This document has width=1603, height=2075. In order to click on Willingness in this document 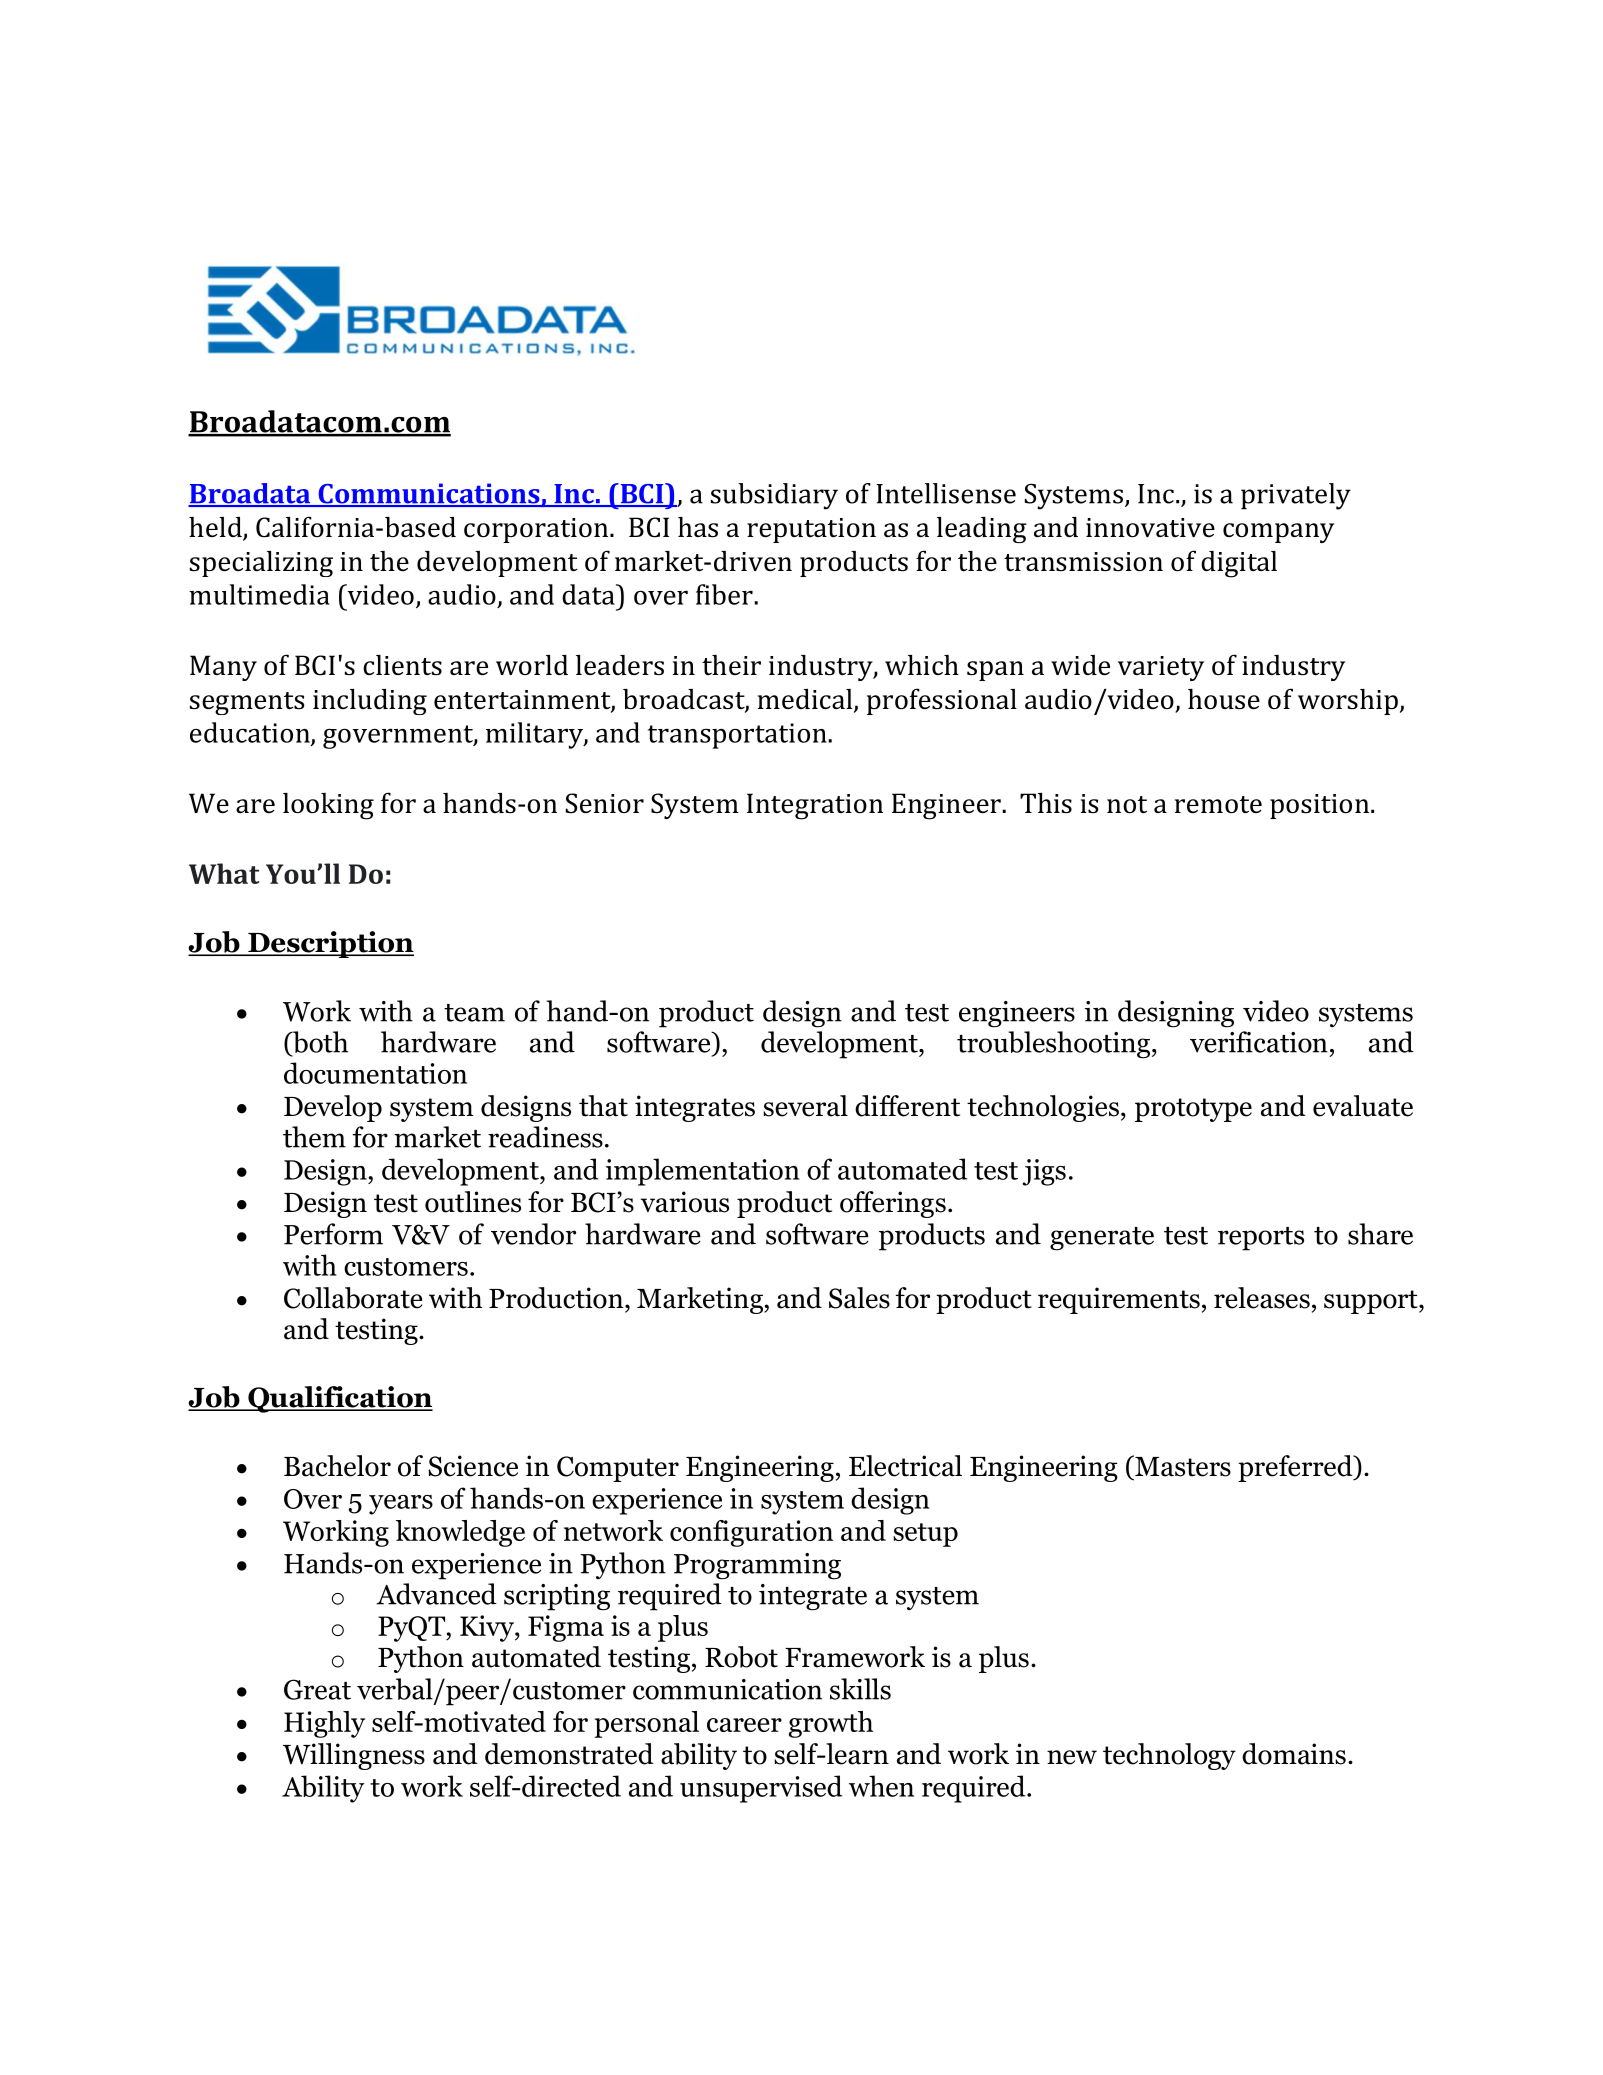, I will do `click(354, 1756)`.
